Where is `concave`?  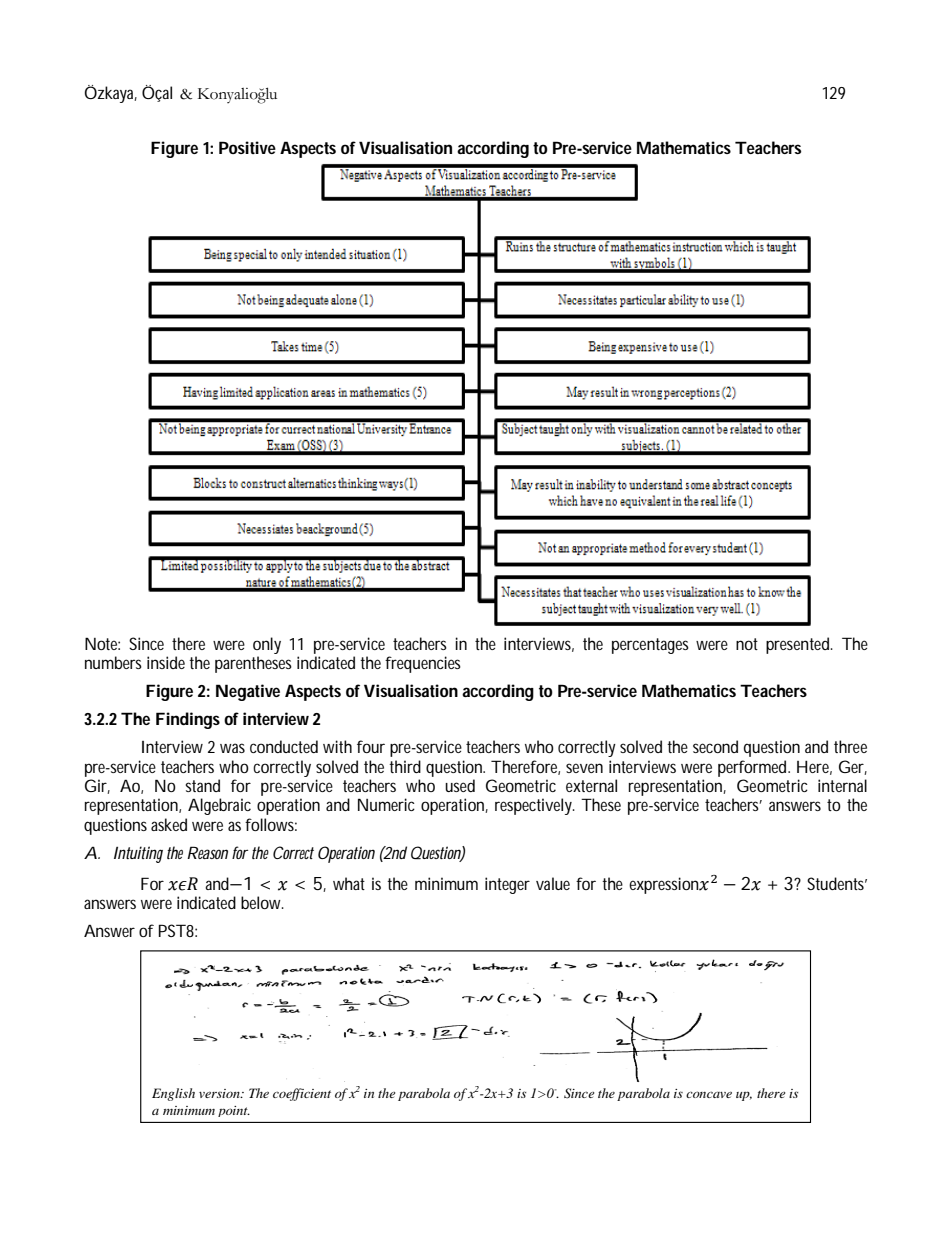 concave is located at coordinates (709, 1094).
